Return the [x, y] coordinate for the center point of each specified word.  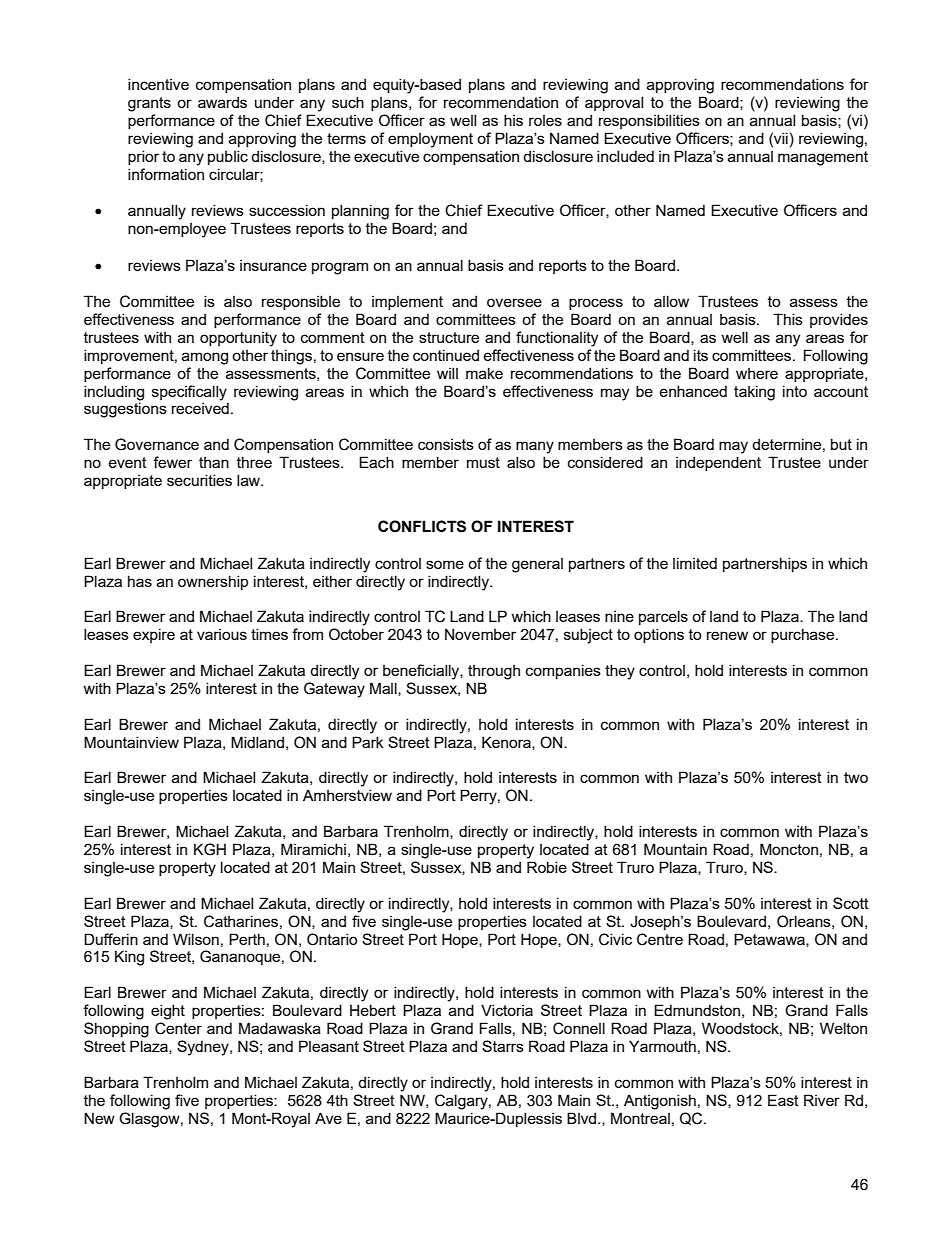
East [783, 1100]
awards [222, 102]
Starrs [503, 1046]
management [823, 158]
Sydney [204, 1048]
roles [545, 120]
